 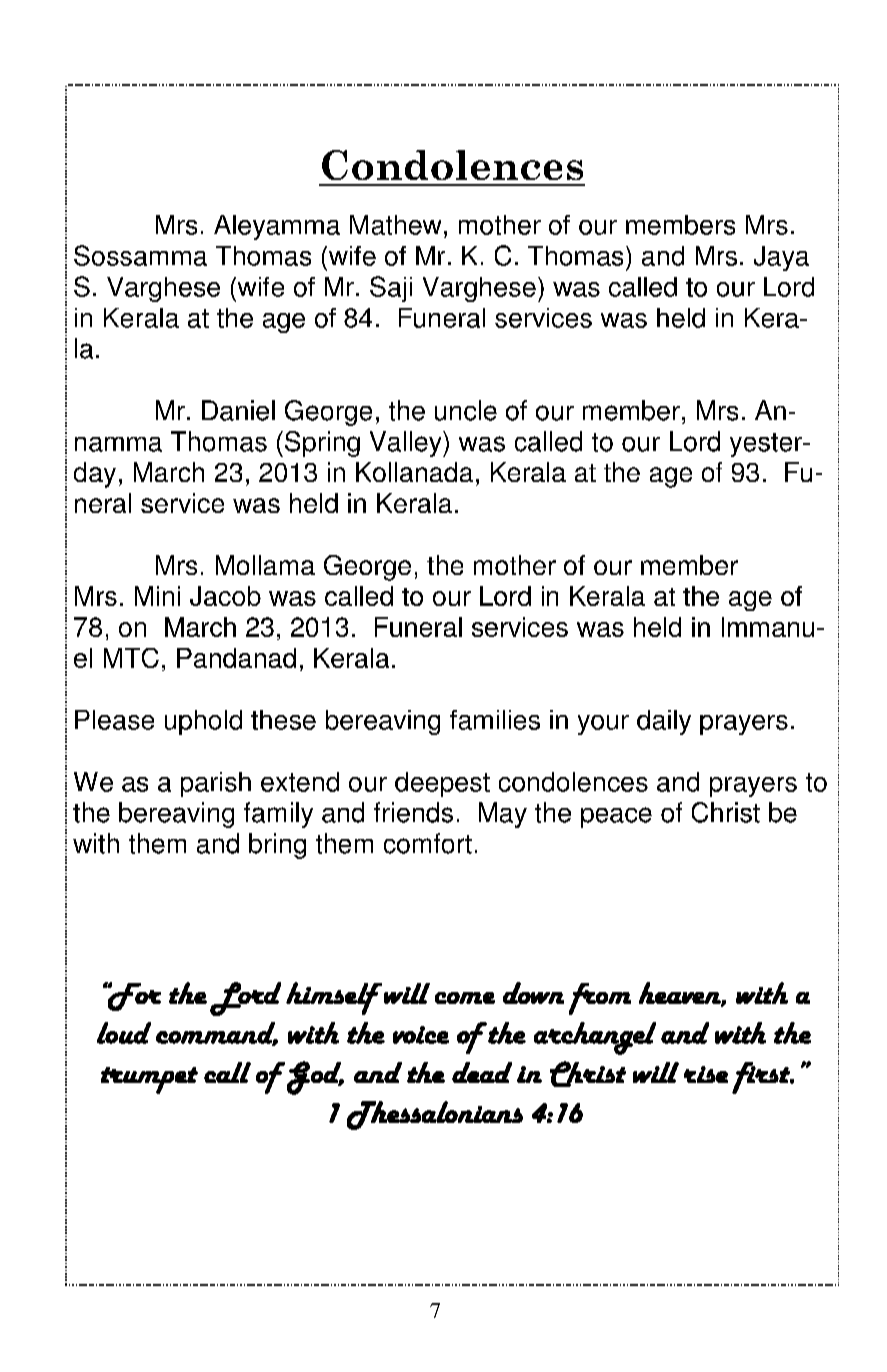 I want to click on Mathew, so click(x=395, y=225).
